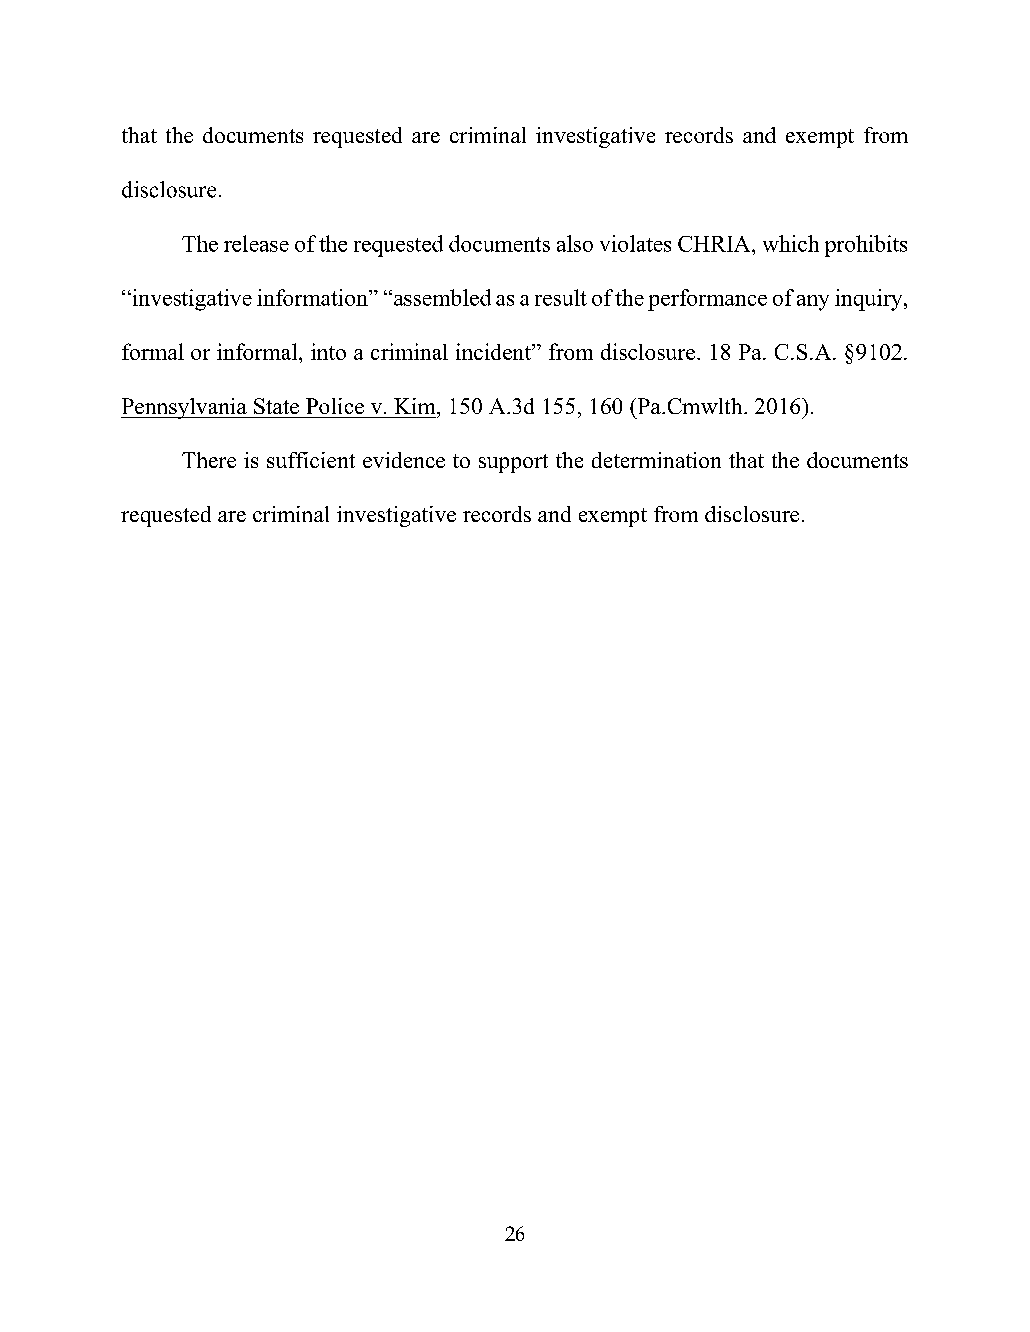 The height and width of the screenshot is (1332, 1030). I want to click on result, so click(561, 297).
